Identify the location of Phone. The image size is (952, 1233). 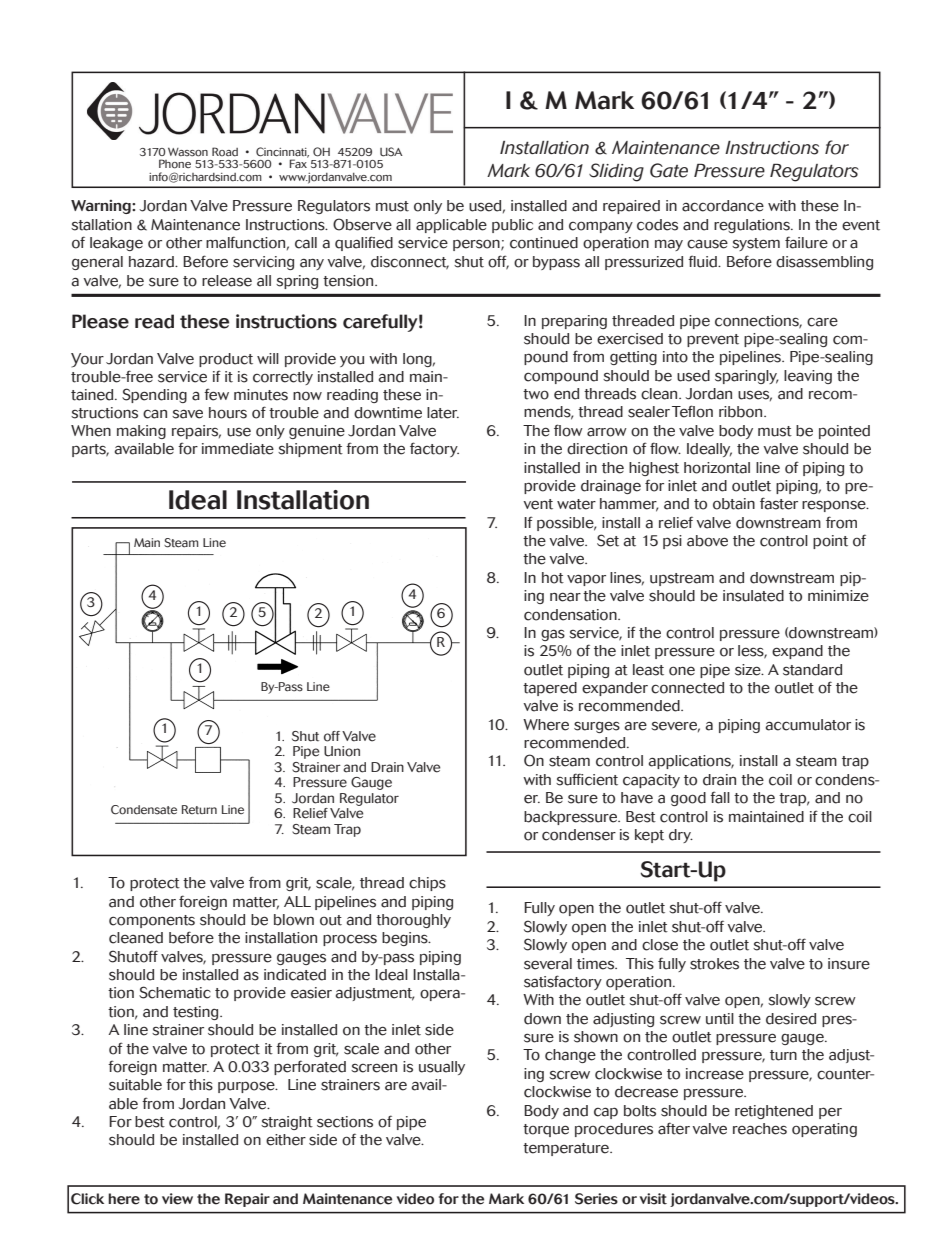
(175, 164).
